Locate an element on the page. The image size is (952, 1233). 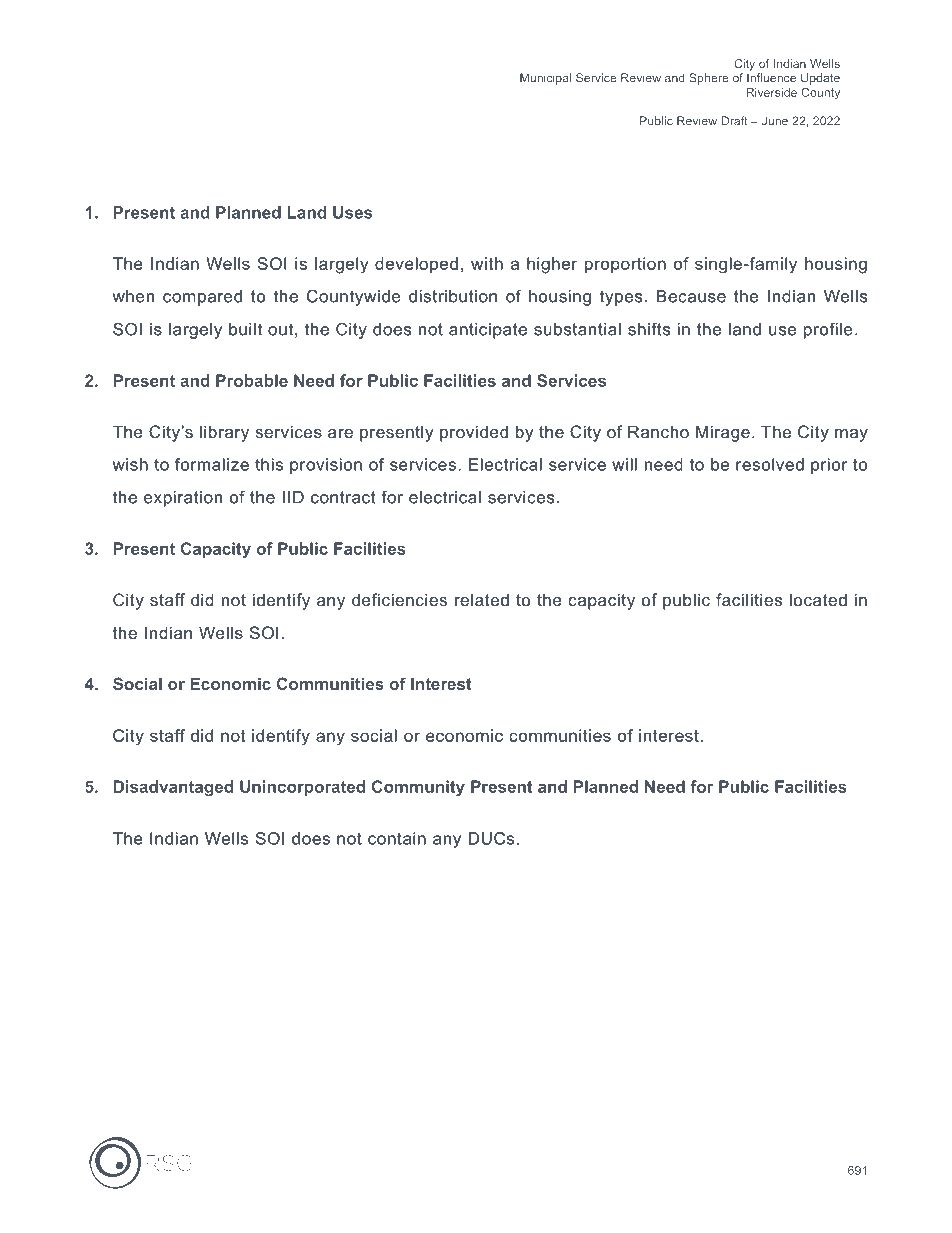
Unincorporated is located at coordinates (302, 788).
